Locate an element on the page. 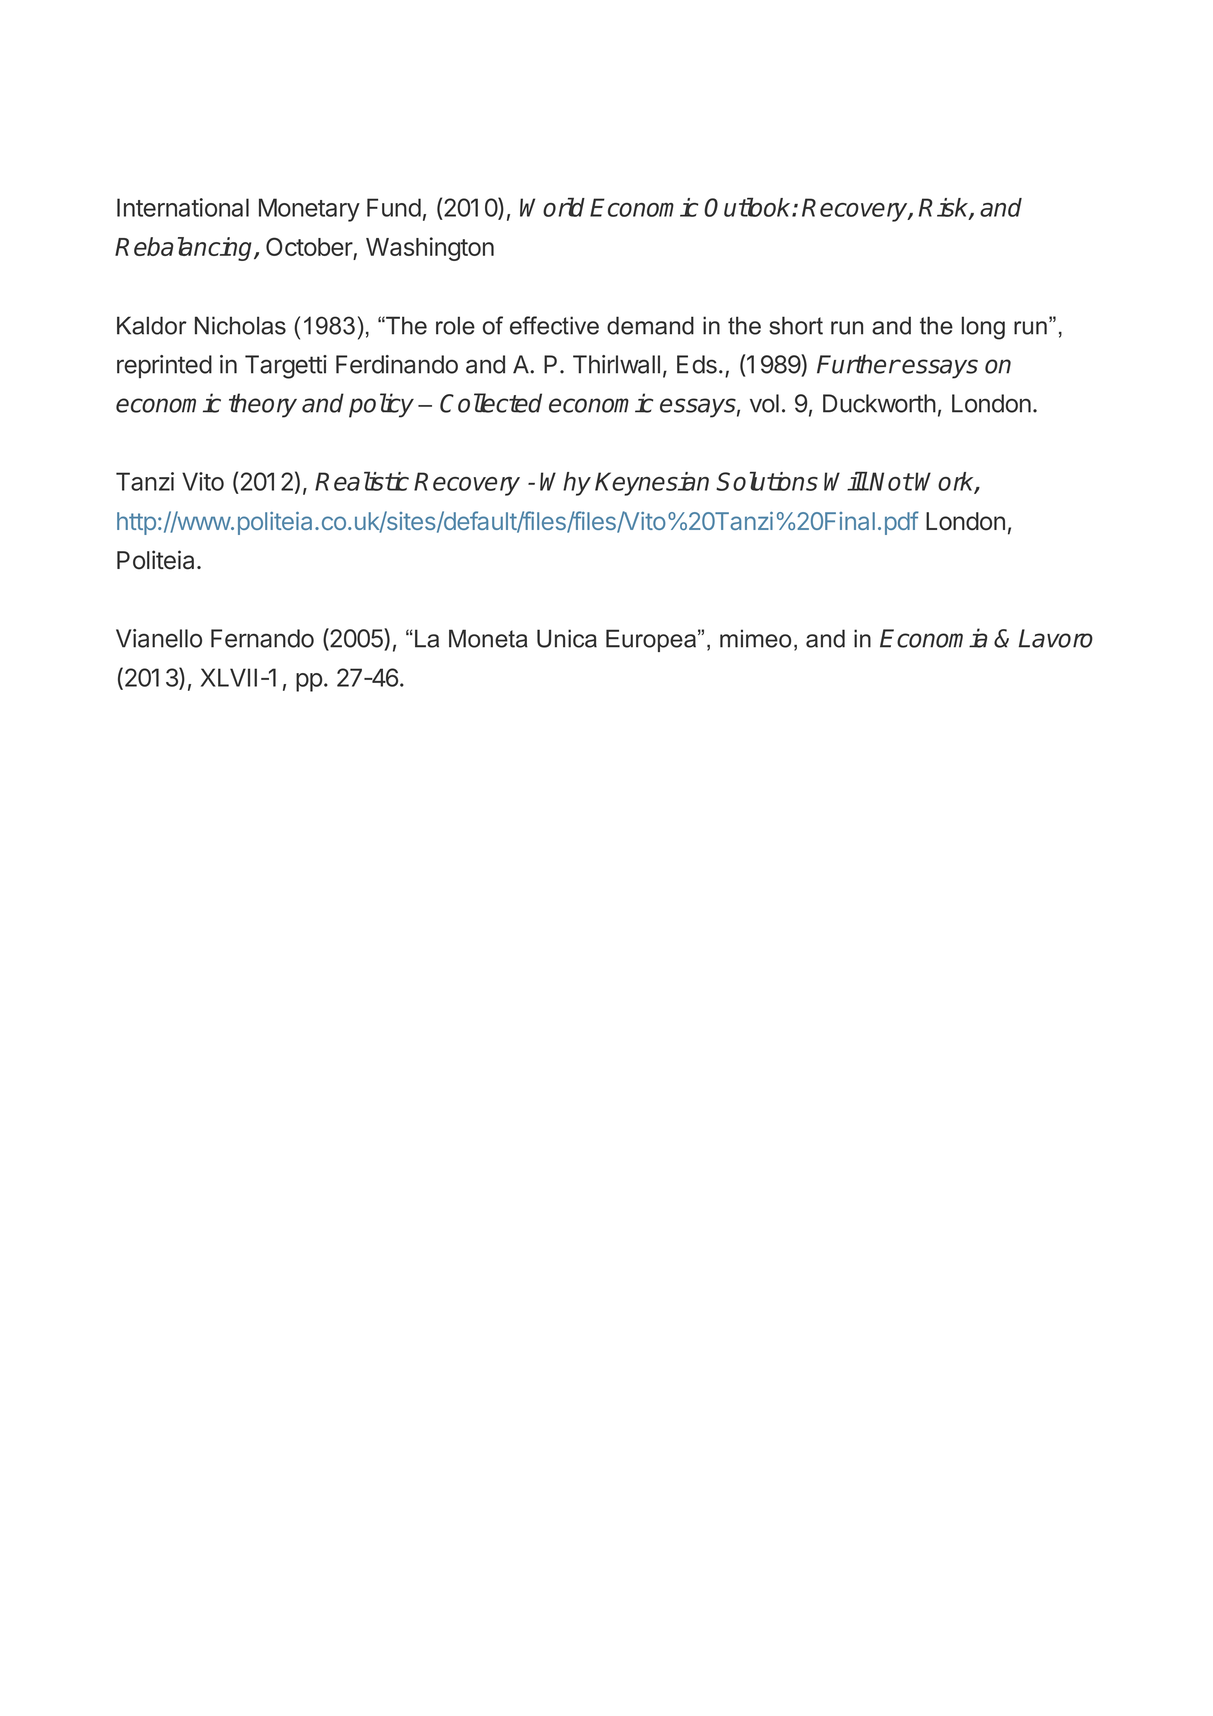 The height and width of the image is (1716, 1213). short is located at coordinates (796, 325).
